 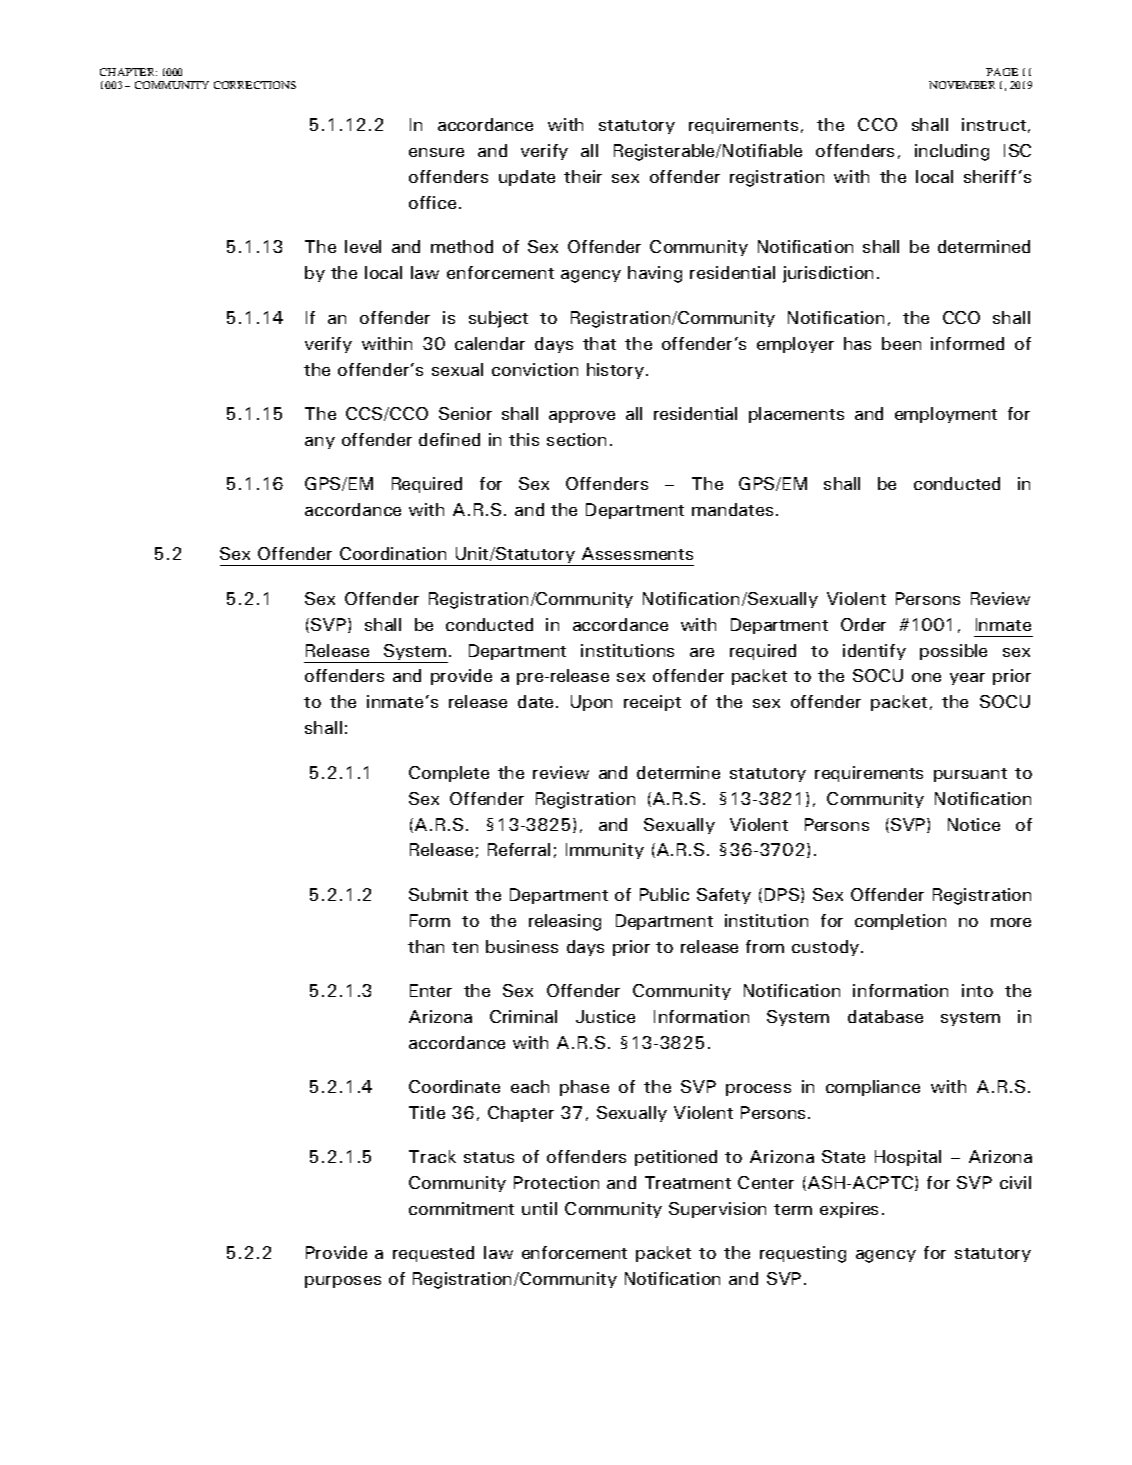 What do you see at coordinates (974, 824) in the page?
I see `Notice` at bounding box center [974, 824].
